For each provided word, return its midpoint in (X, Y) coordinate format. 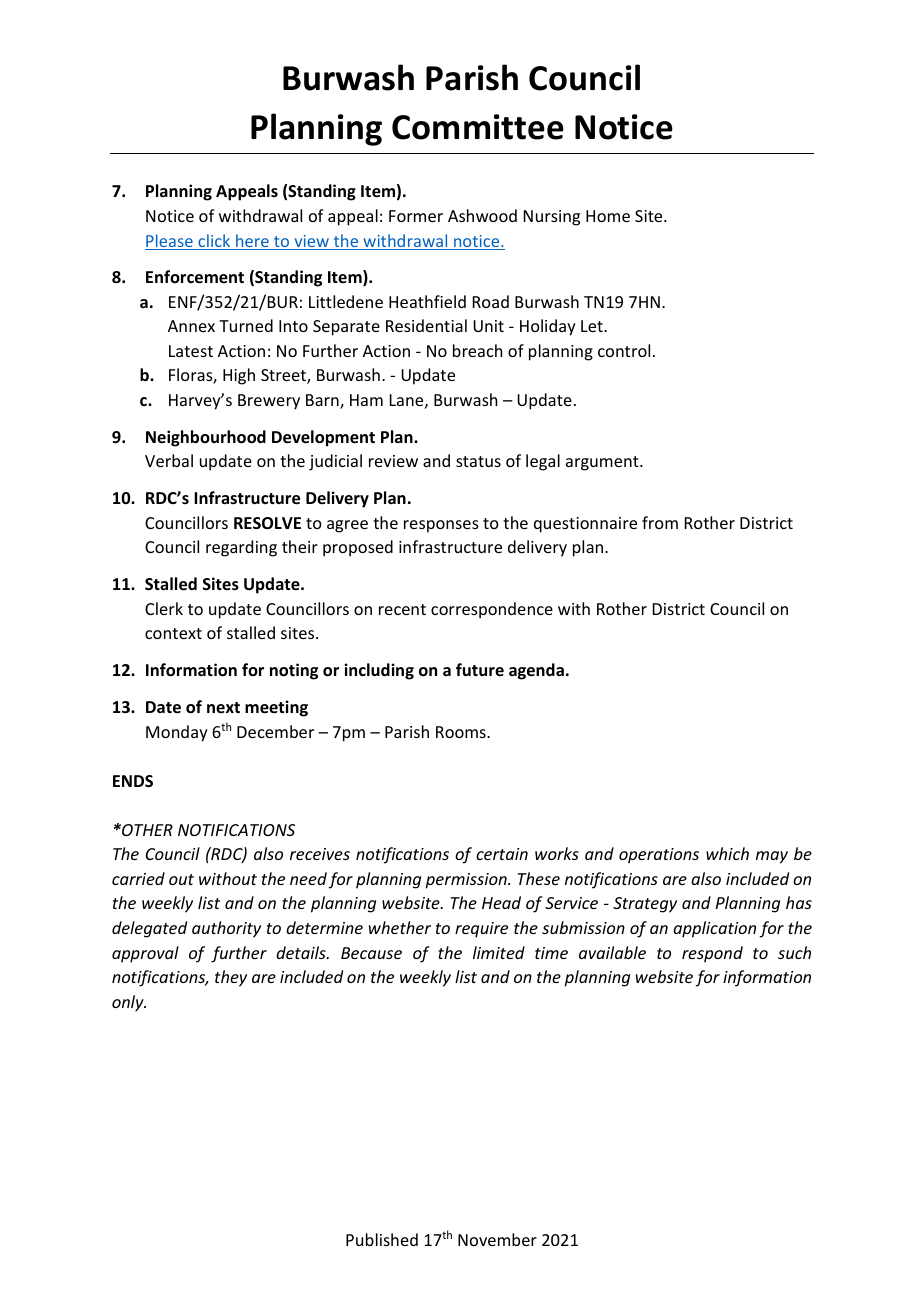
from (660, 522)
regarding (241, 548)
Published (382, 1239)
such (794, 952)
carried (138, 878)
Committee (478, 127)
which (727, 853)
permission (467, 881)
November (497, 1239)
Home (608, 216)
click (214, 242)
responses (441, 526)
